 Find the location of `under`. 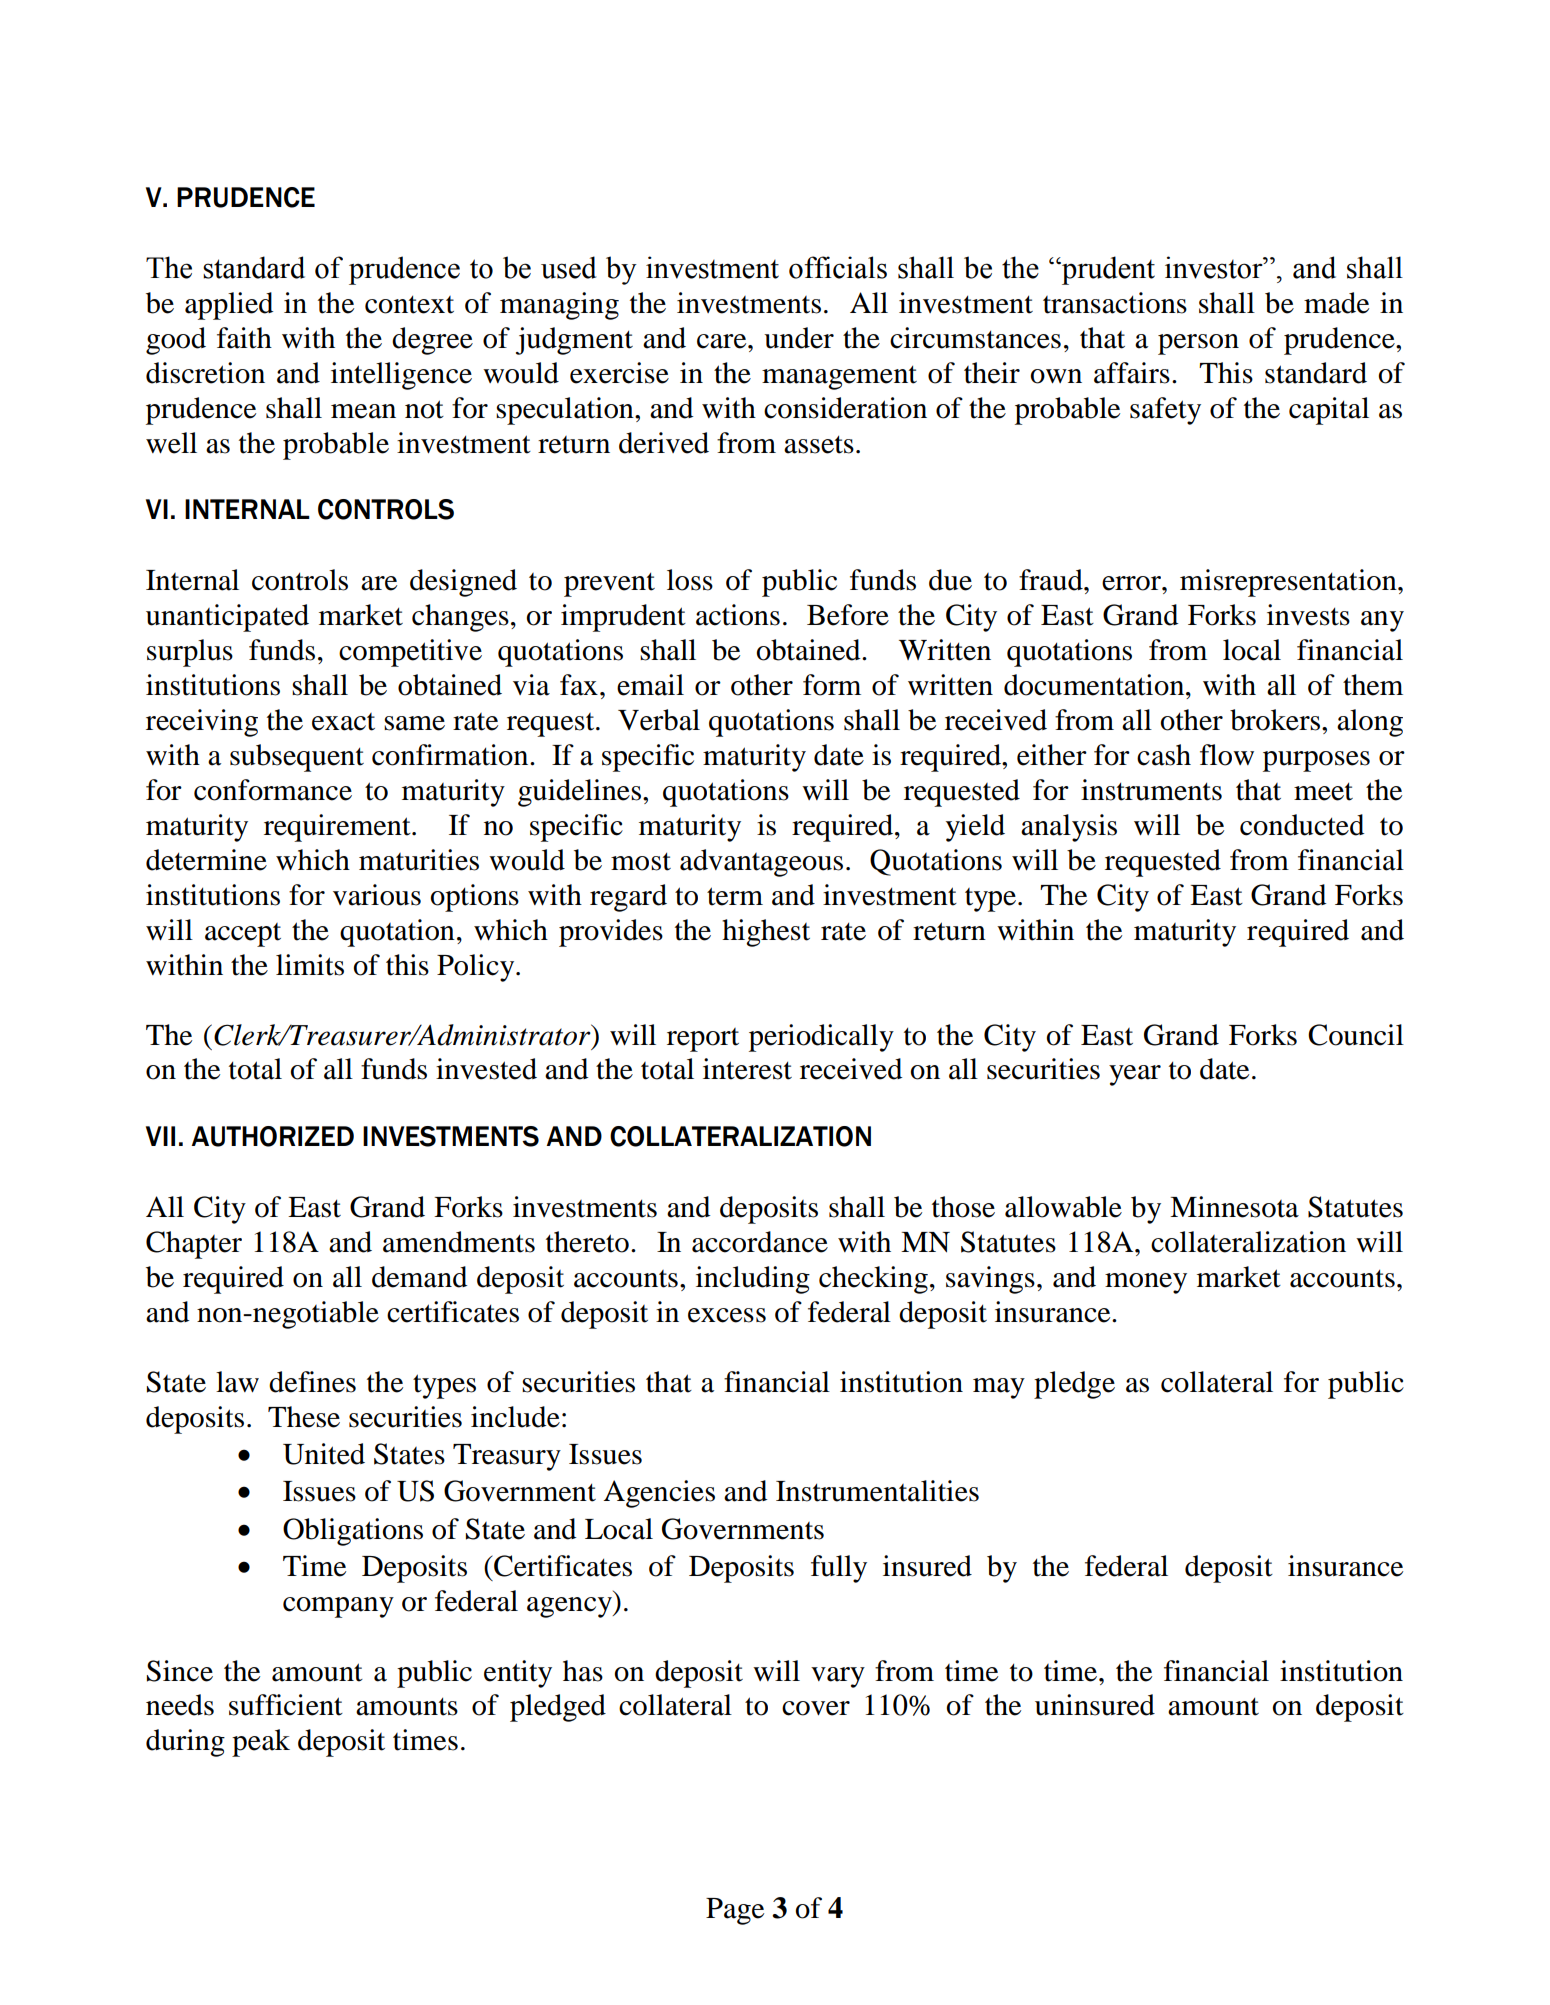

under is located at coordinates (799, 338).
